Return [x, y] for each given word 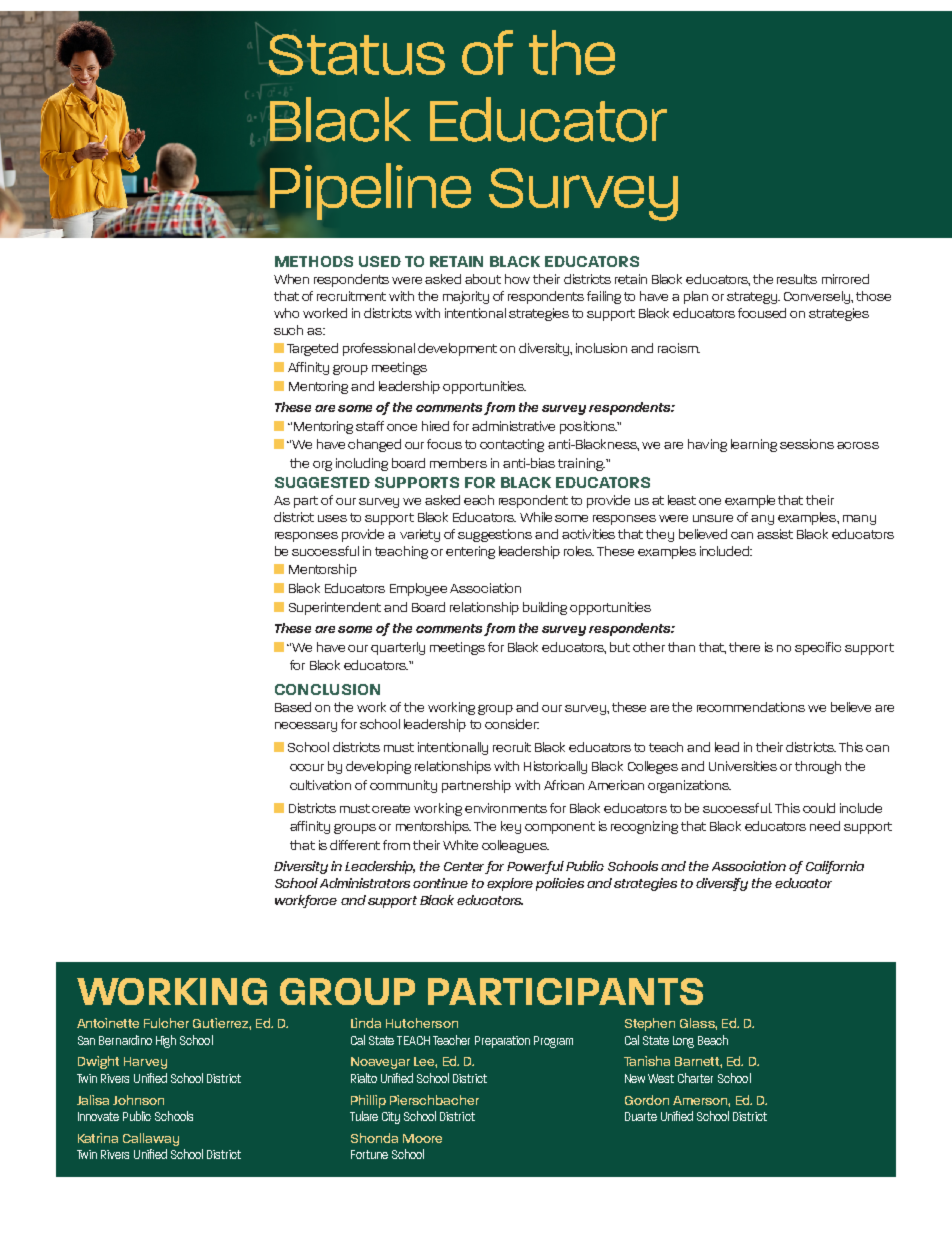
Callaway [151, 1139]
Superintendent [335, 608]
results [797, 279]
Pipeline [370, 191]
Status [357, 54]
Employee [418, 589]
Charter [695, 1078]
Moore [422, 1138]
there [744, 647]
